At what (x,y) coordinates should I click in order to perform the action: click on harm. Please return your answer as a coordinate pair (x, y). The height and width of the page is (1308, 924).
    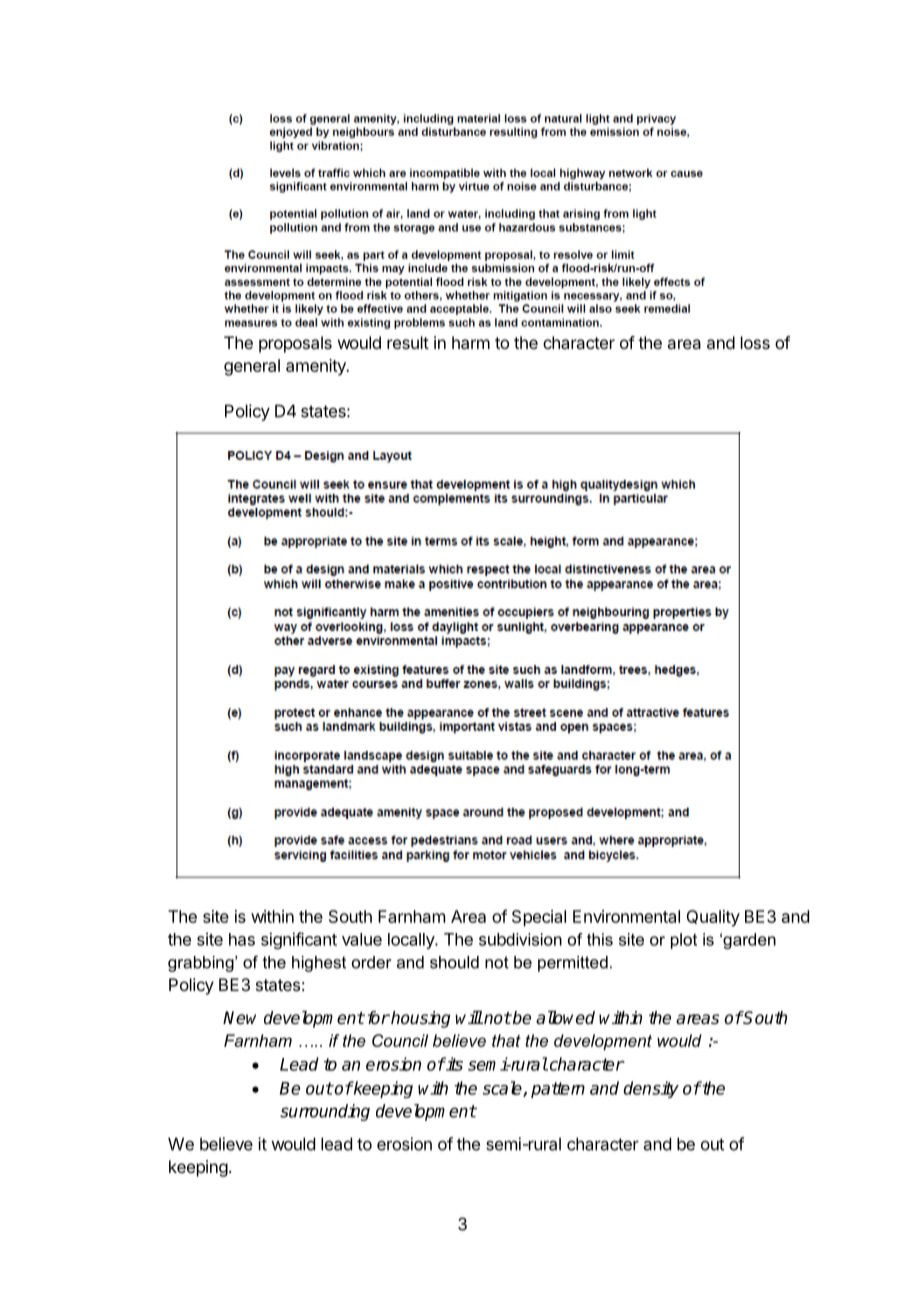
    Looking at the image, I should click on (471, 342).
